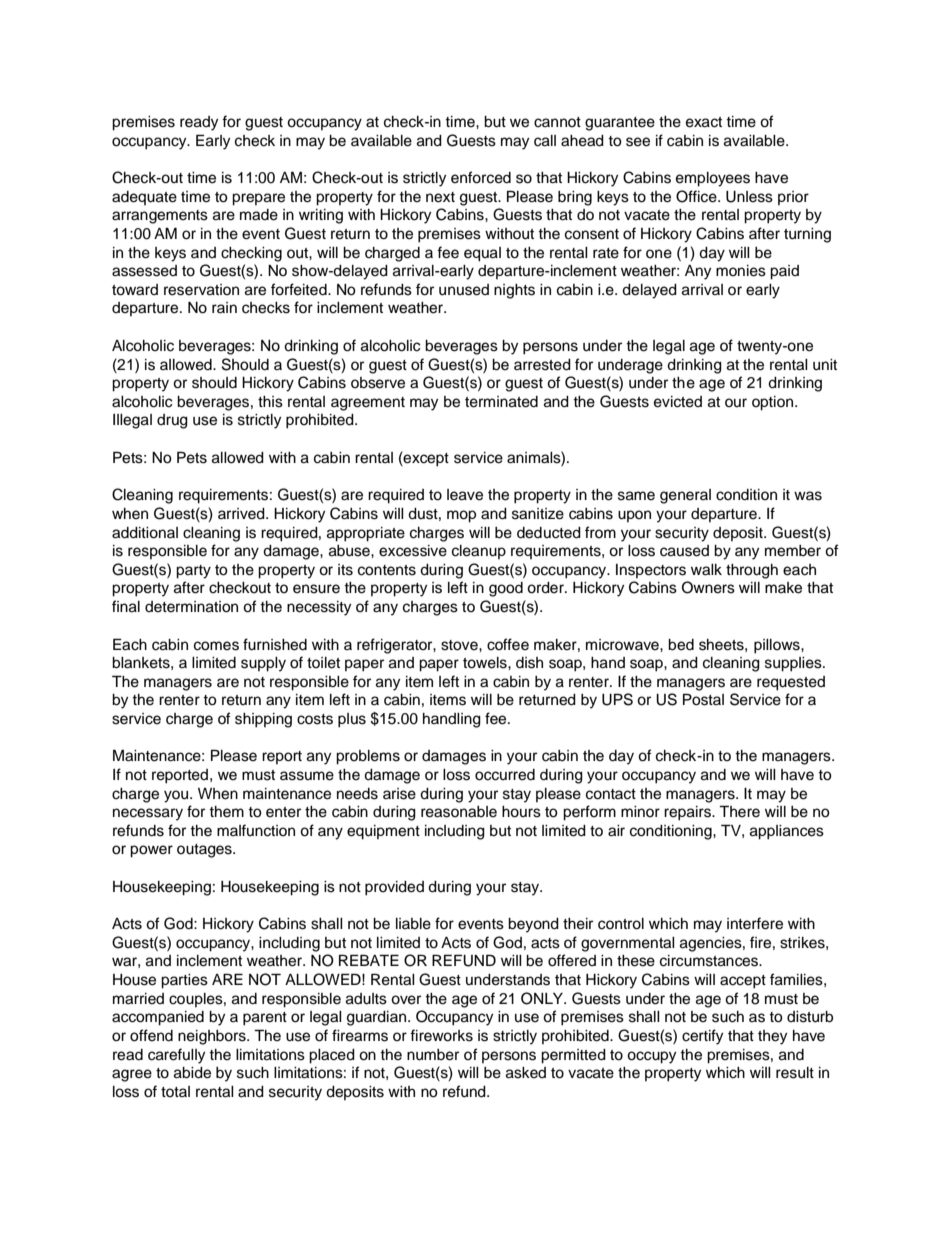  What do you see at coordinates (258, 199) in the screenshot?
I see `prepare` at bounding box center [258, 199].
